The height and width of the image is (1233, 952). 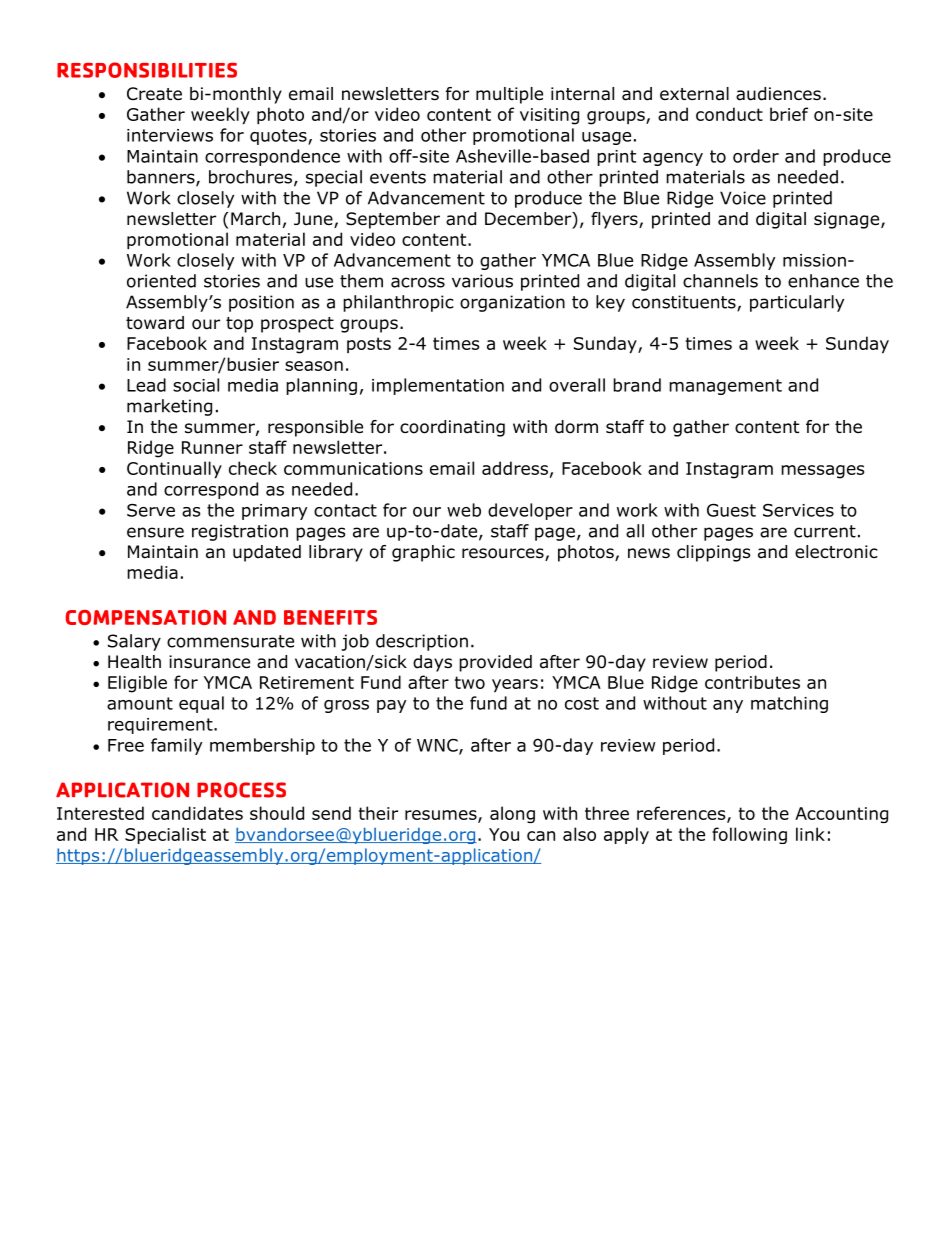 What do you see at coordinates (442, 816) in the image?
I see `resumes` at bounding box center [442, 816].
